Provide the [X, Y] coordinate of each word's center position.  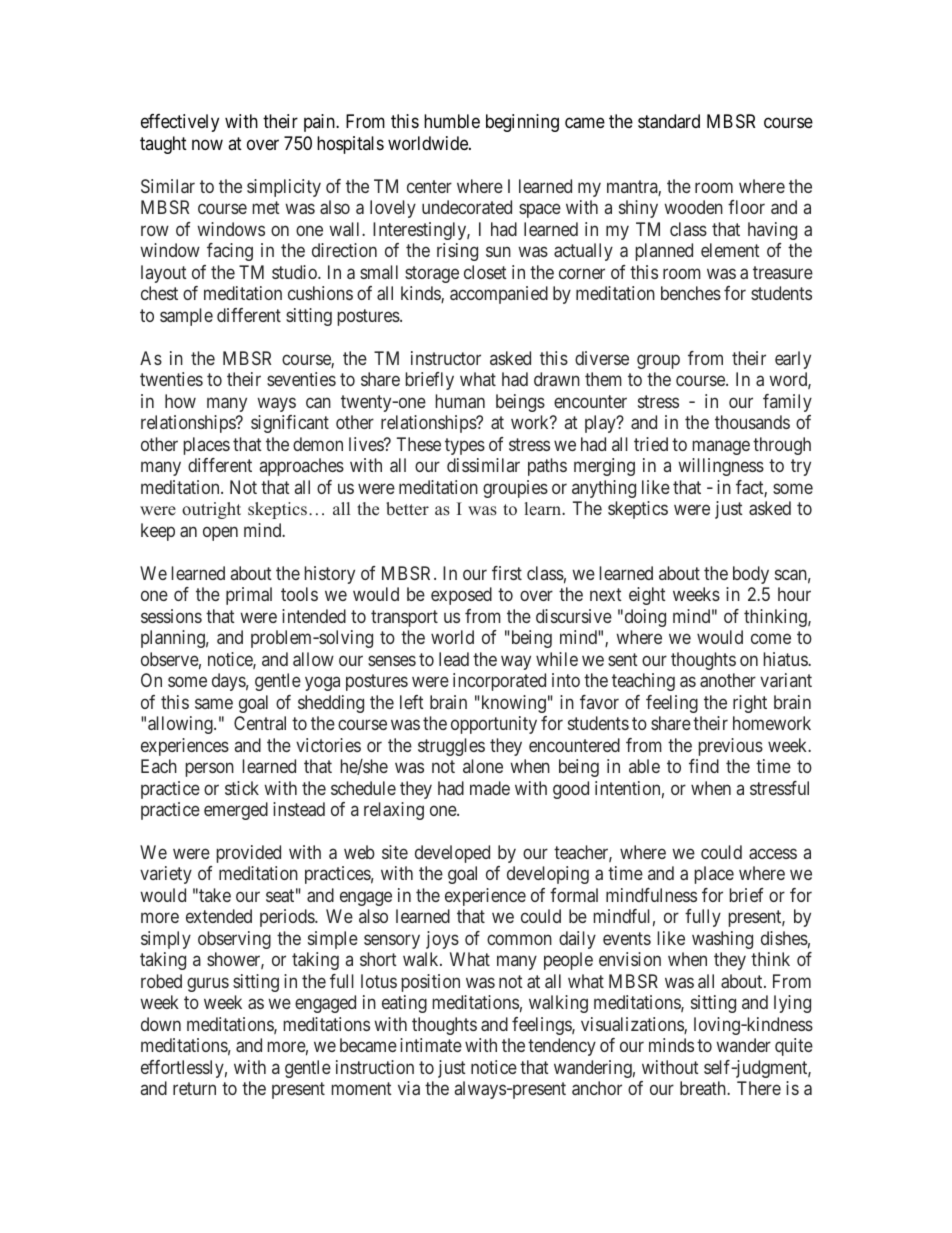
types [465, 446]
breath [704, 1088]
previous [731, 747]
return [194, 1089]
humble [452, 121]
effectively [180, 123]
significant [290, 424]
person [210, 769]
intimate [431, 1045]
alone [483, 766]
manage [721, 447]
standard [669, 121]
